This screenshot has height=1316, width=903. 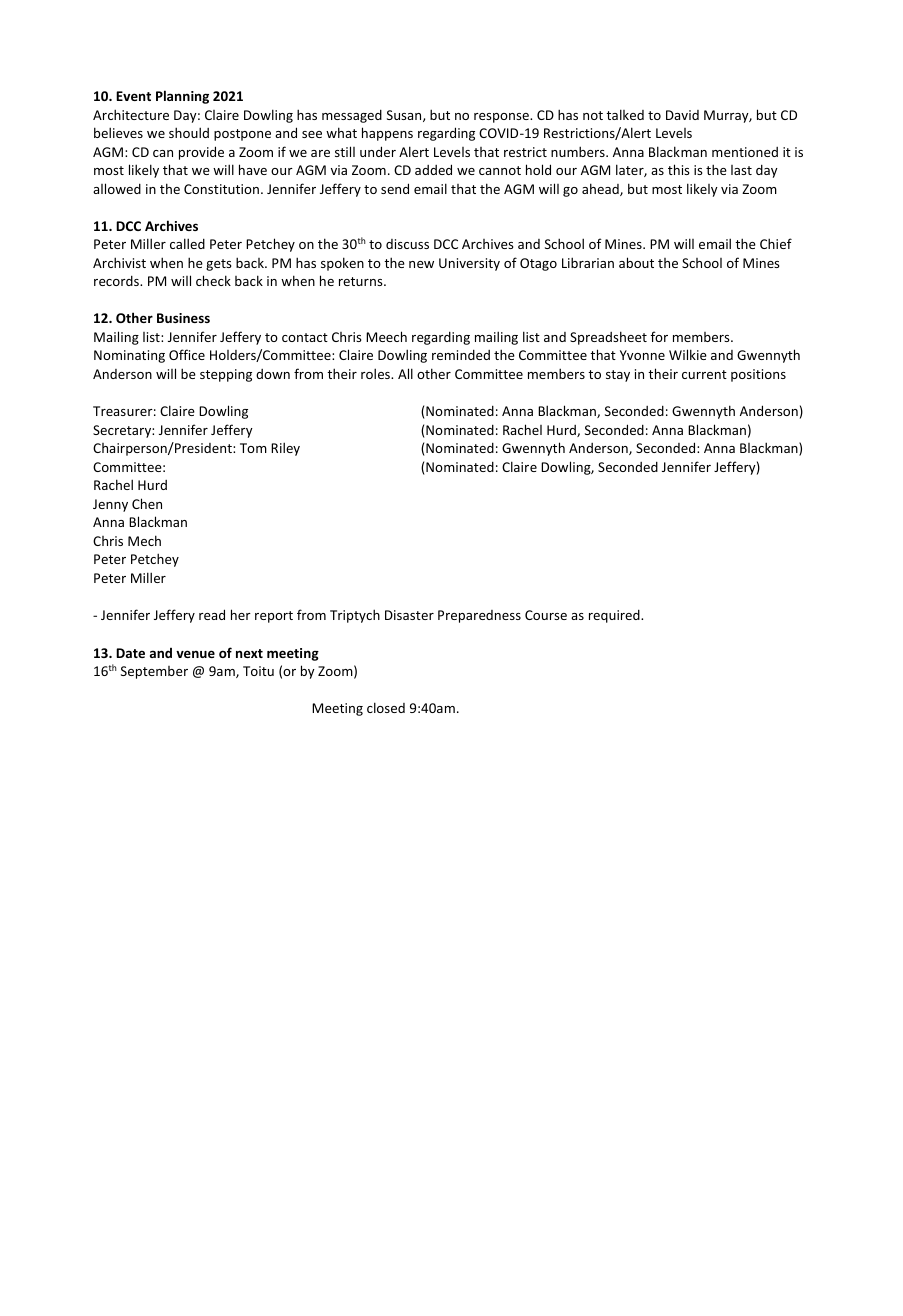 What do you see at coordinates (377, 373) in the screenshot?
I see `roles` at bounding box center [377, 373].
